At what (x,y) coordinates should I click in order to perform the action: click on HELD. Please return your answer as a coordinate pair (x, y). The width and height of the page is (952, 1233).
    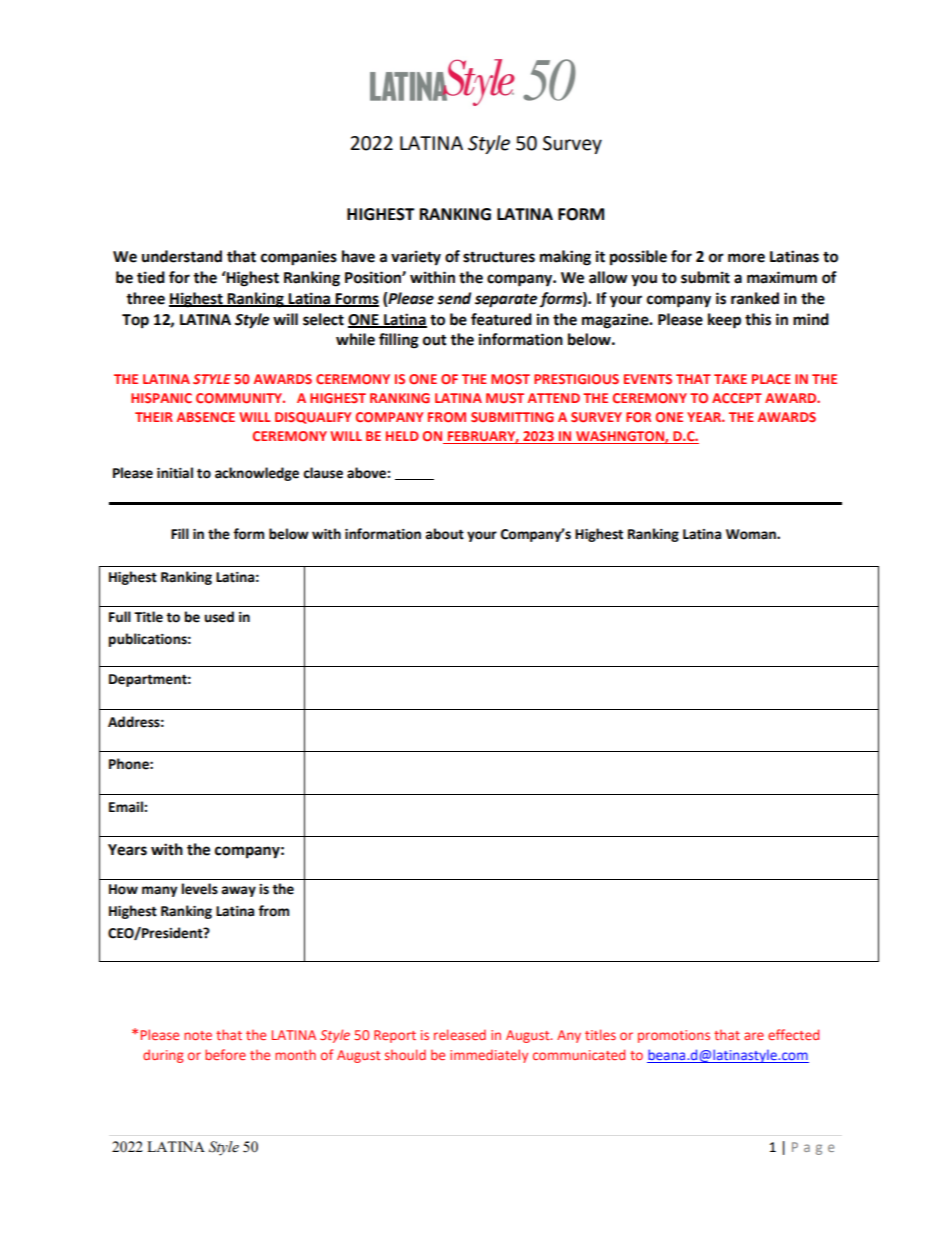
    Looking at the image, I should click on (402, 436).
